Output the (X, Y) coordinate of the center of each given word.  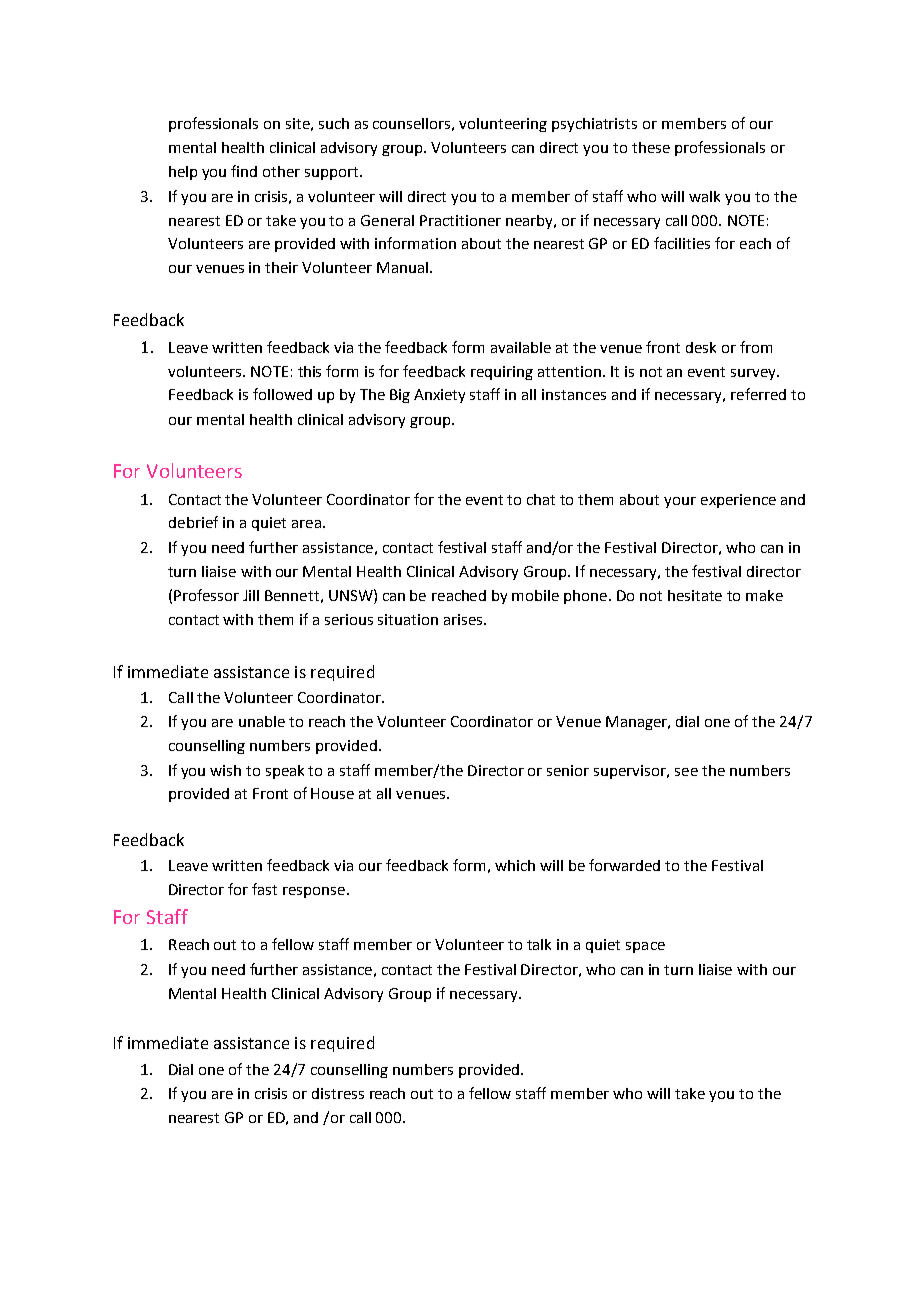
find (244, 171)
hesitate (695, 595)
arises (464, 619)
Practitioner (460, 220)
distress (338, 1093)
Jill (251, 595)
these (651, 147)
